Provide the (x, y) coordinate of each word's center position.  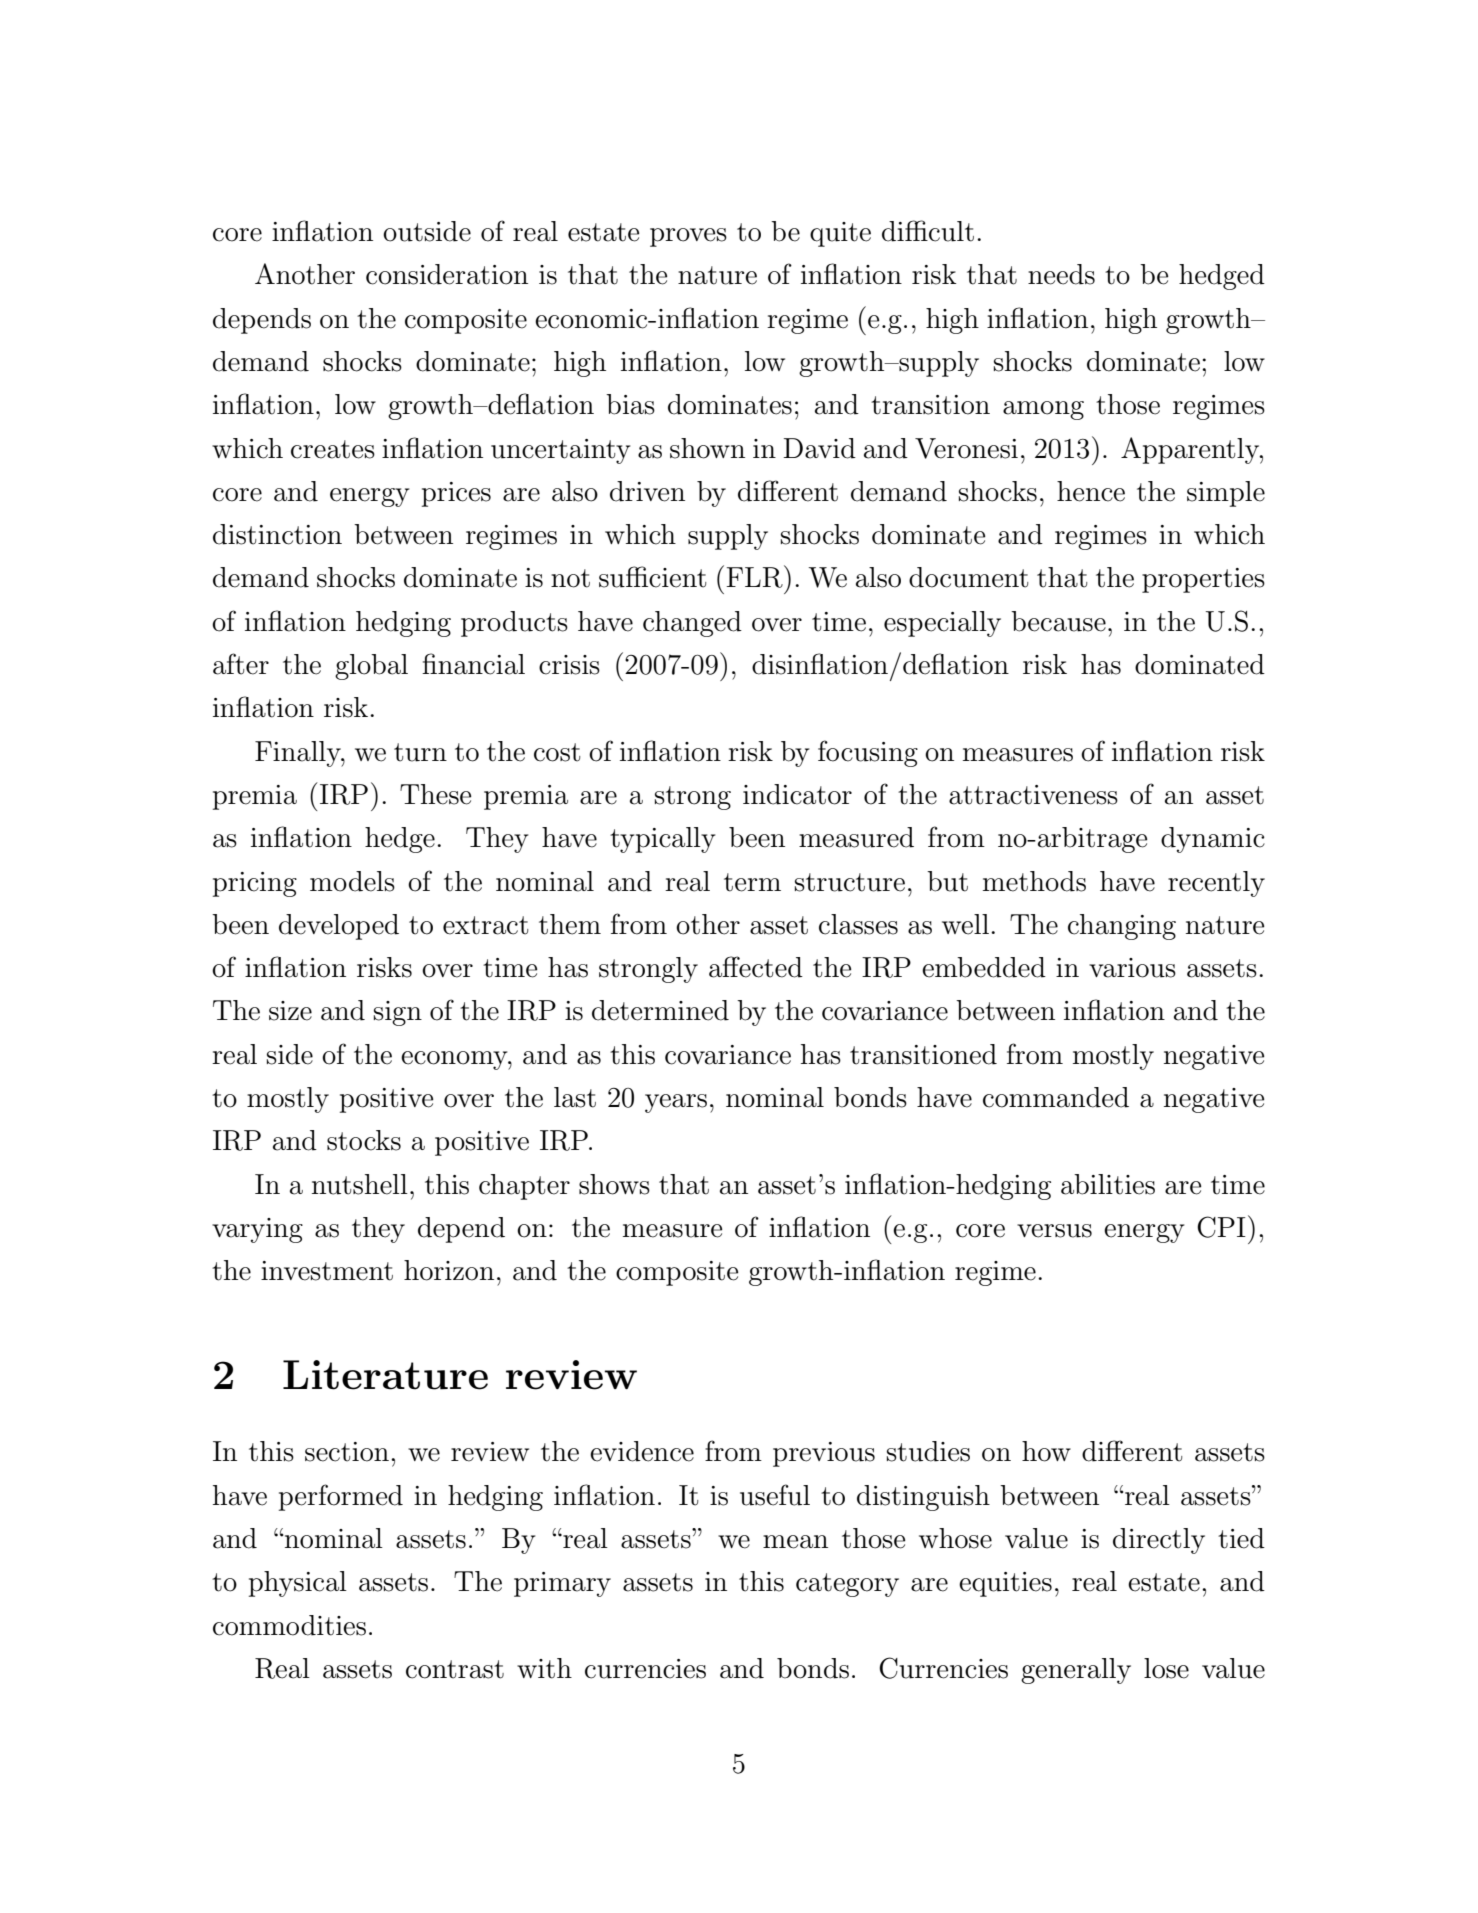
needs (1061, 274)
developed (339, 927)
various (1132, 968)
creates (333, 449)
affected (756, 967)
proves (688, 237)
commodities (289, 1625)
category (847, 1585)
